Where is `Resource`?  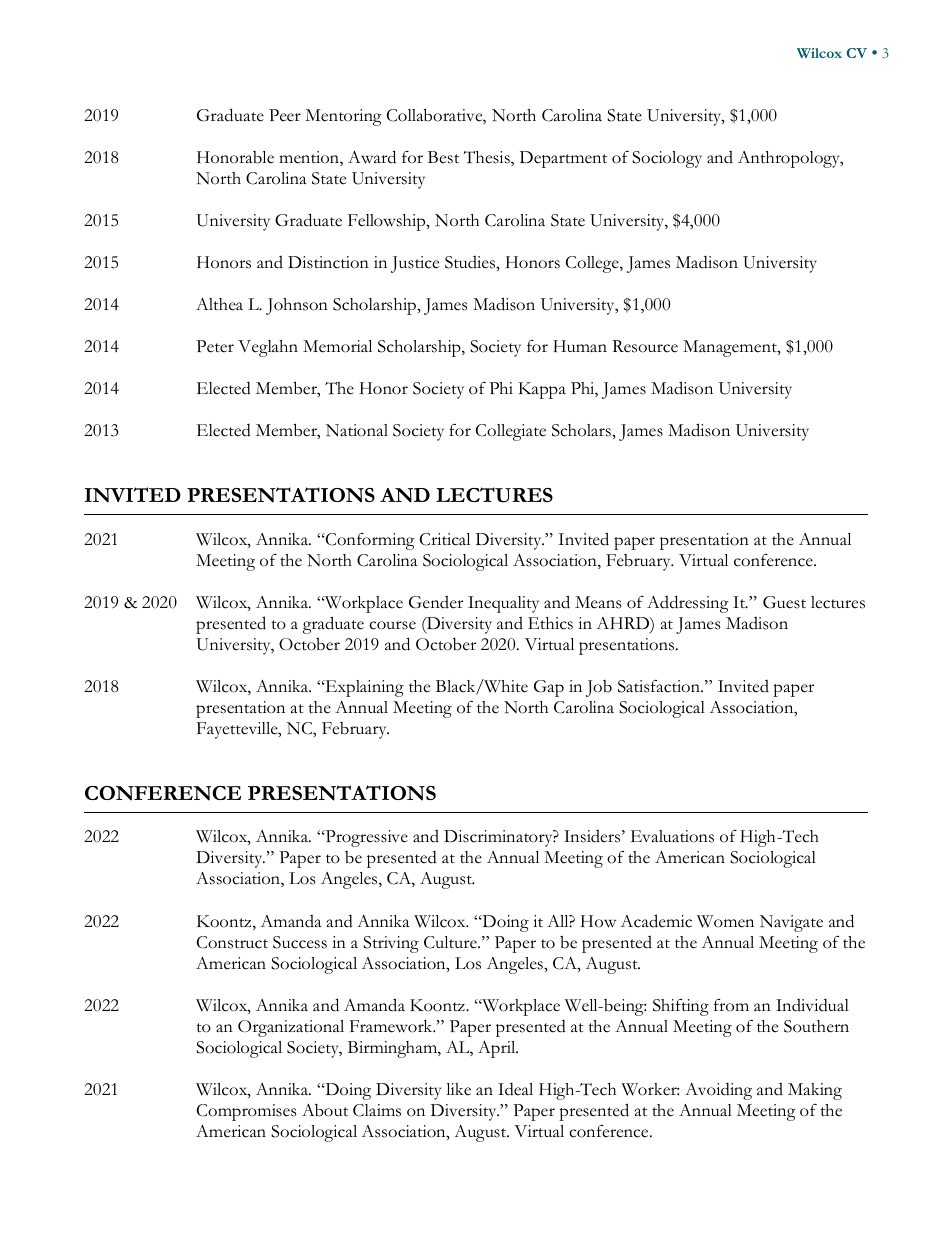 Resource is located at coordinates (645, 346).
